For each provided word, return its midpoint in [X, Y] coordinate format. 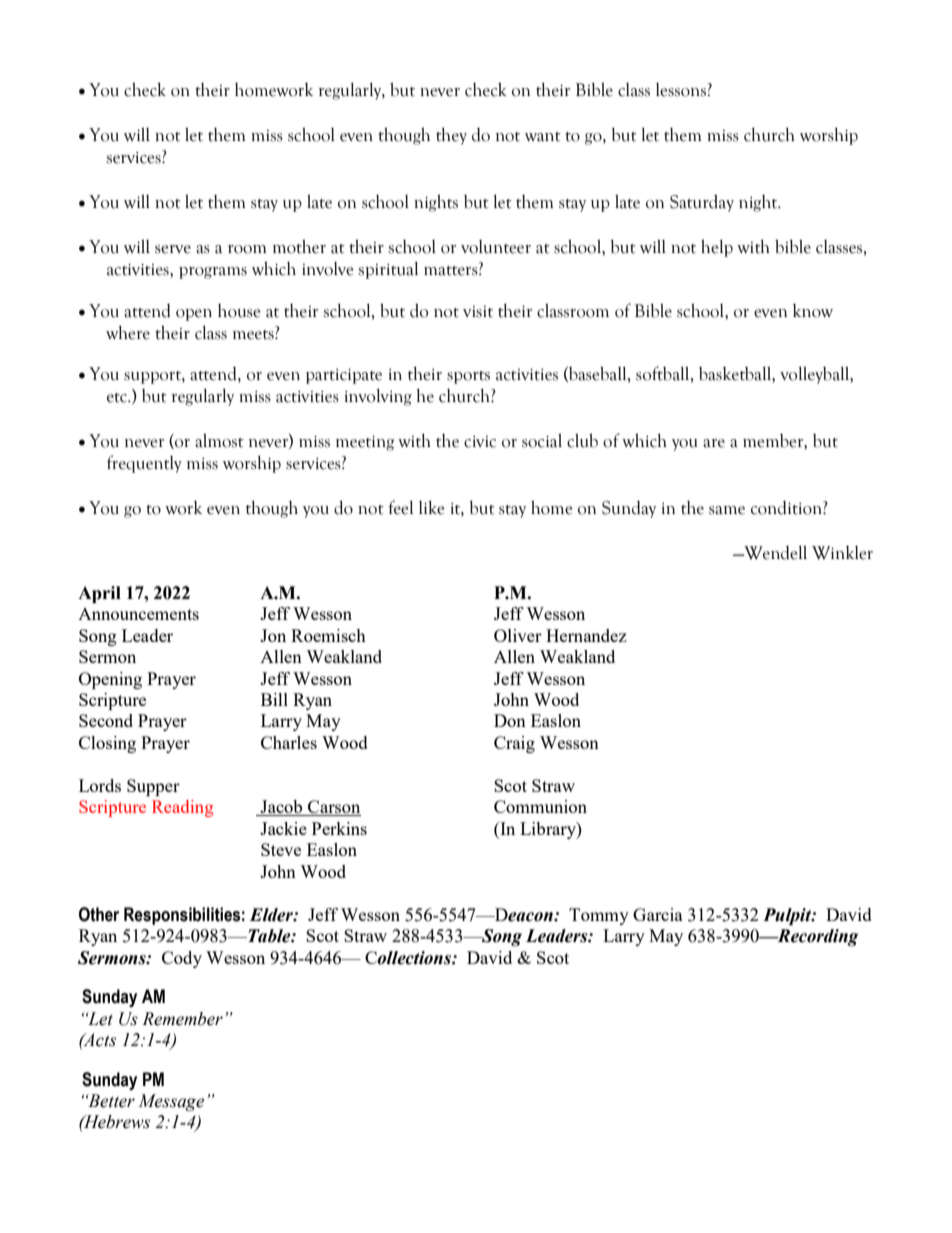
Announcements [138, 614]
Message [171, 1102]
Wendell [774, 552]
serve [173, 249]
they [451, 136]
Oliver [518, 635]
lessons [682, 90]
